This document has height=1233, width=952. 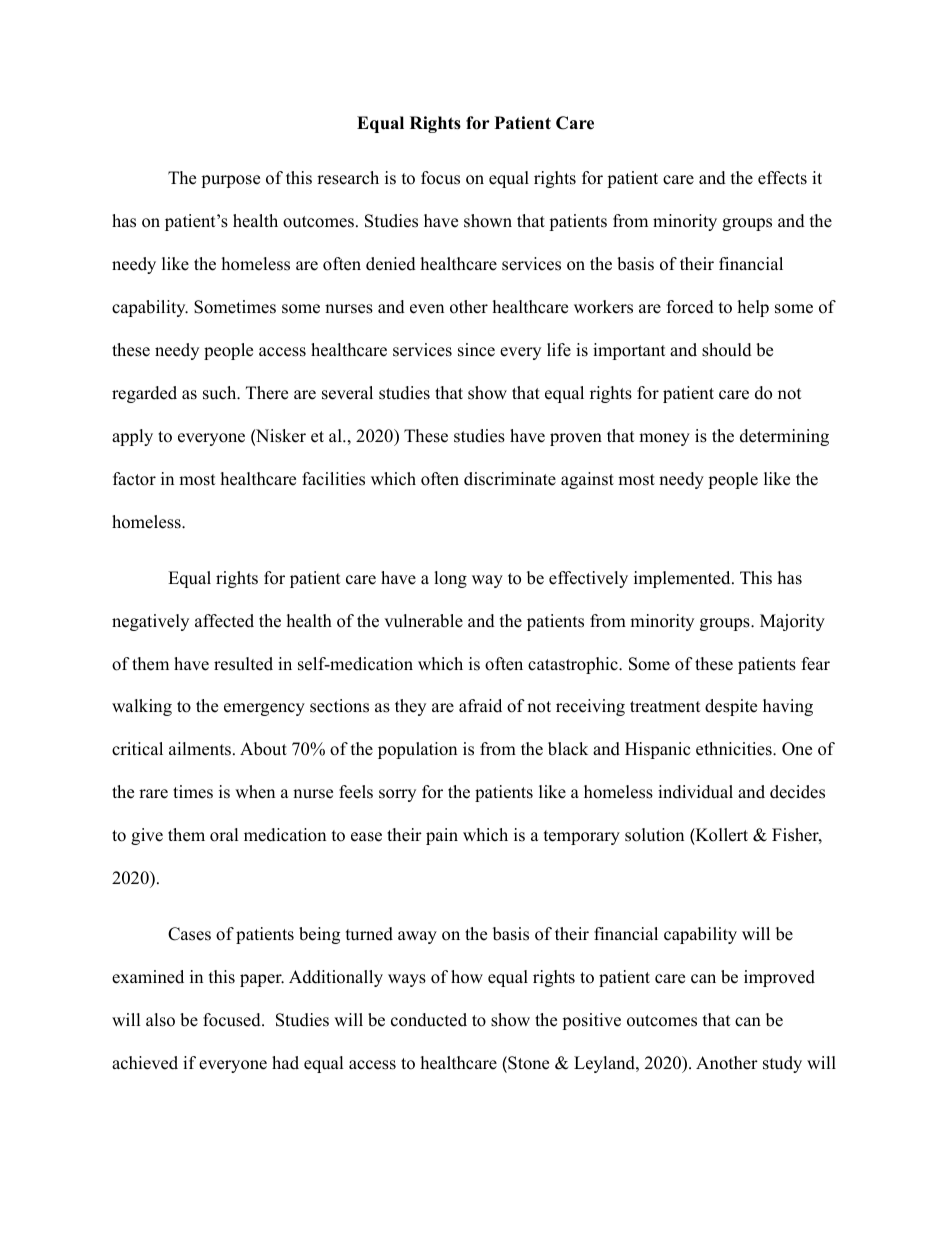 What do you see at coordinates (224, 621) in the document?
I see `affected` at bounding box center [224, 621].
